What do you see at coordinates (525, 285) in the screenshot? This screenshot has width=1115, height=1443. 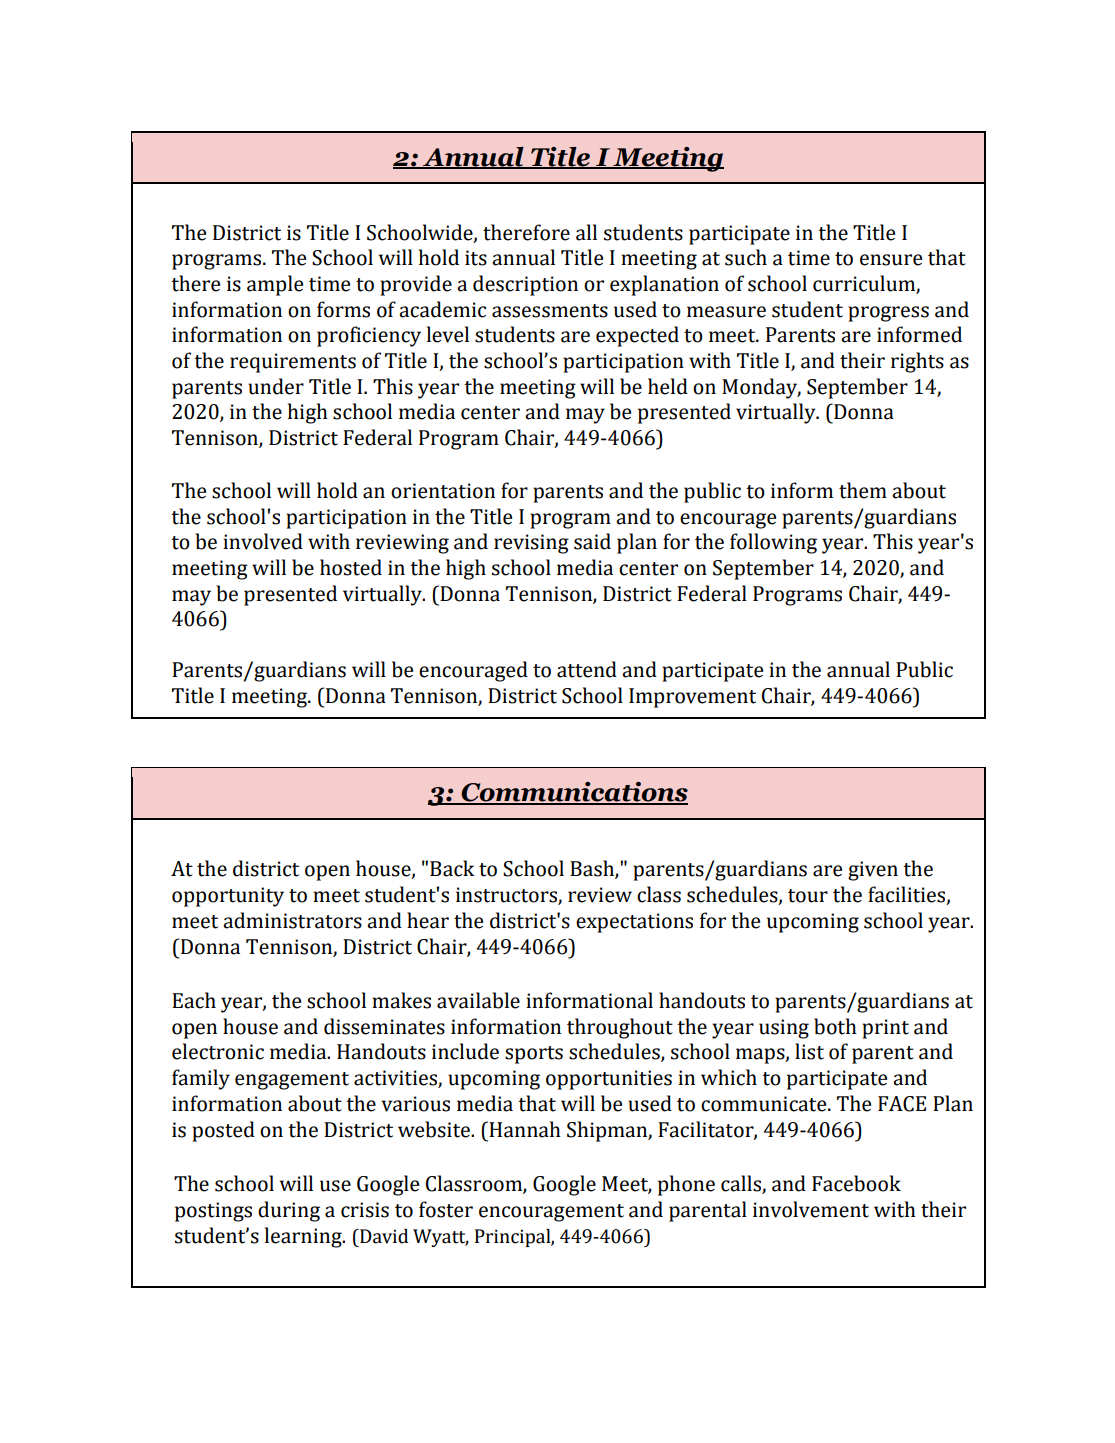 I see `description` at bounding box center [525, 285].
